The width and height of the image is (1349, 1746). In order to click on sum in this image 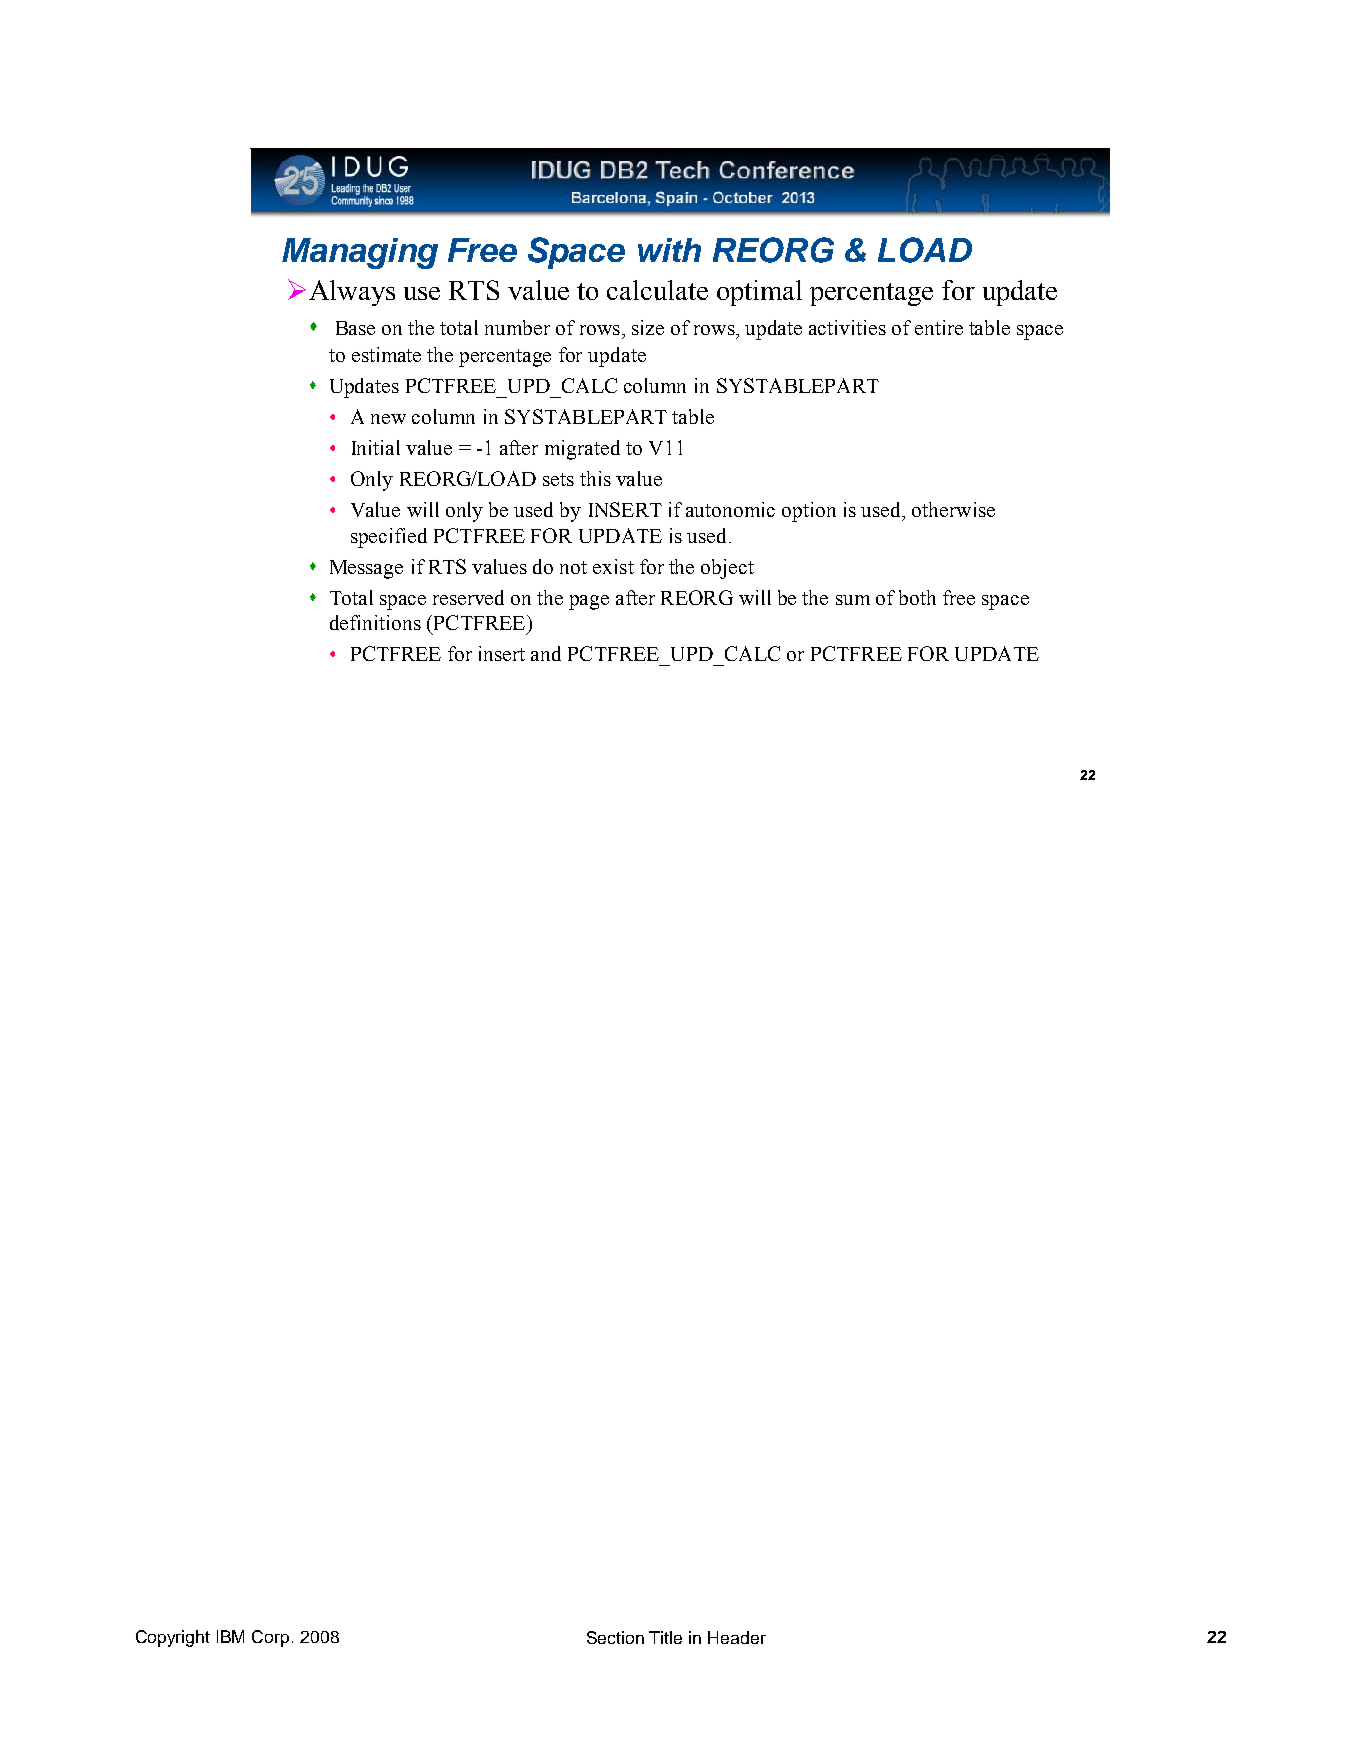, I will do `click(853, 600)`.
